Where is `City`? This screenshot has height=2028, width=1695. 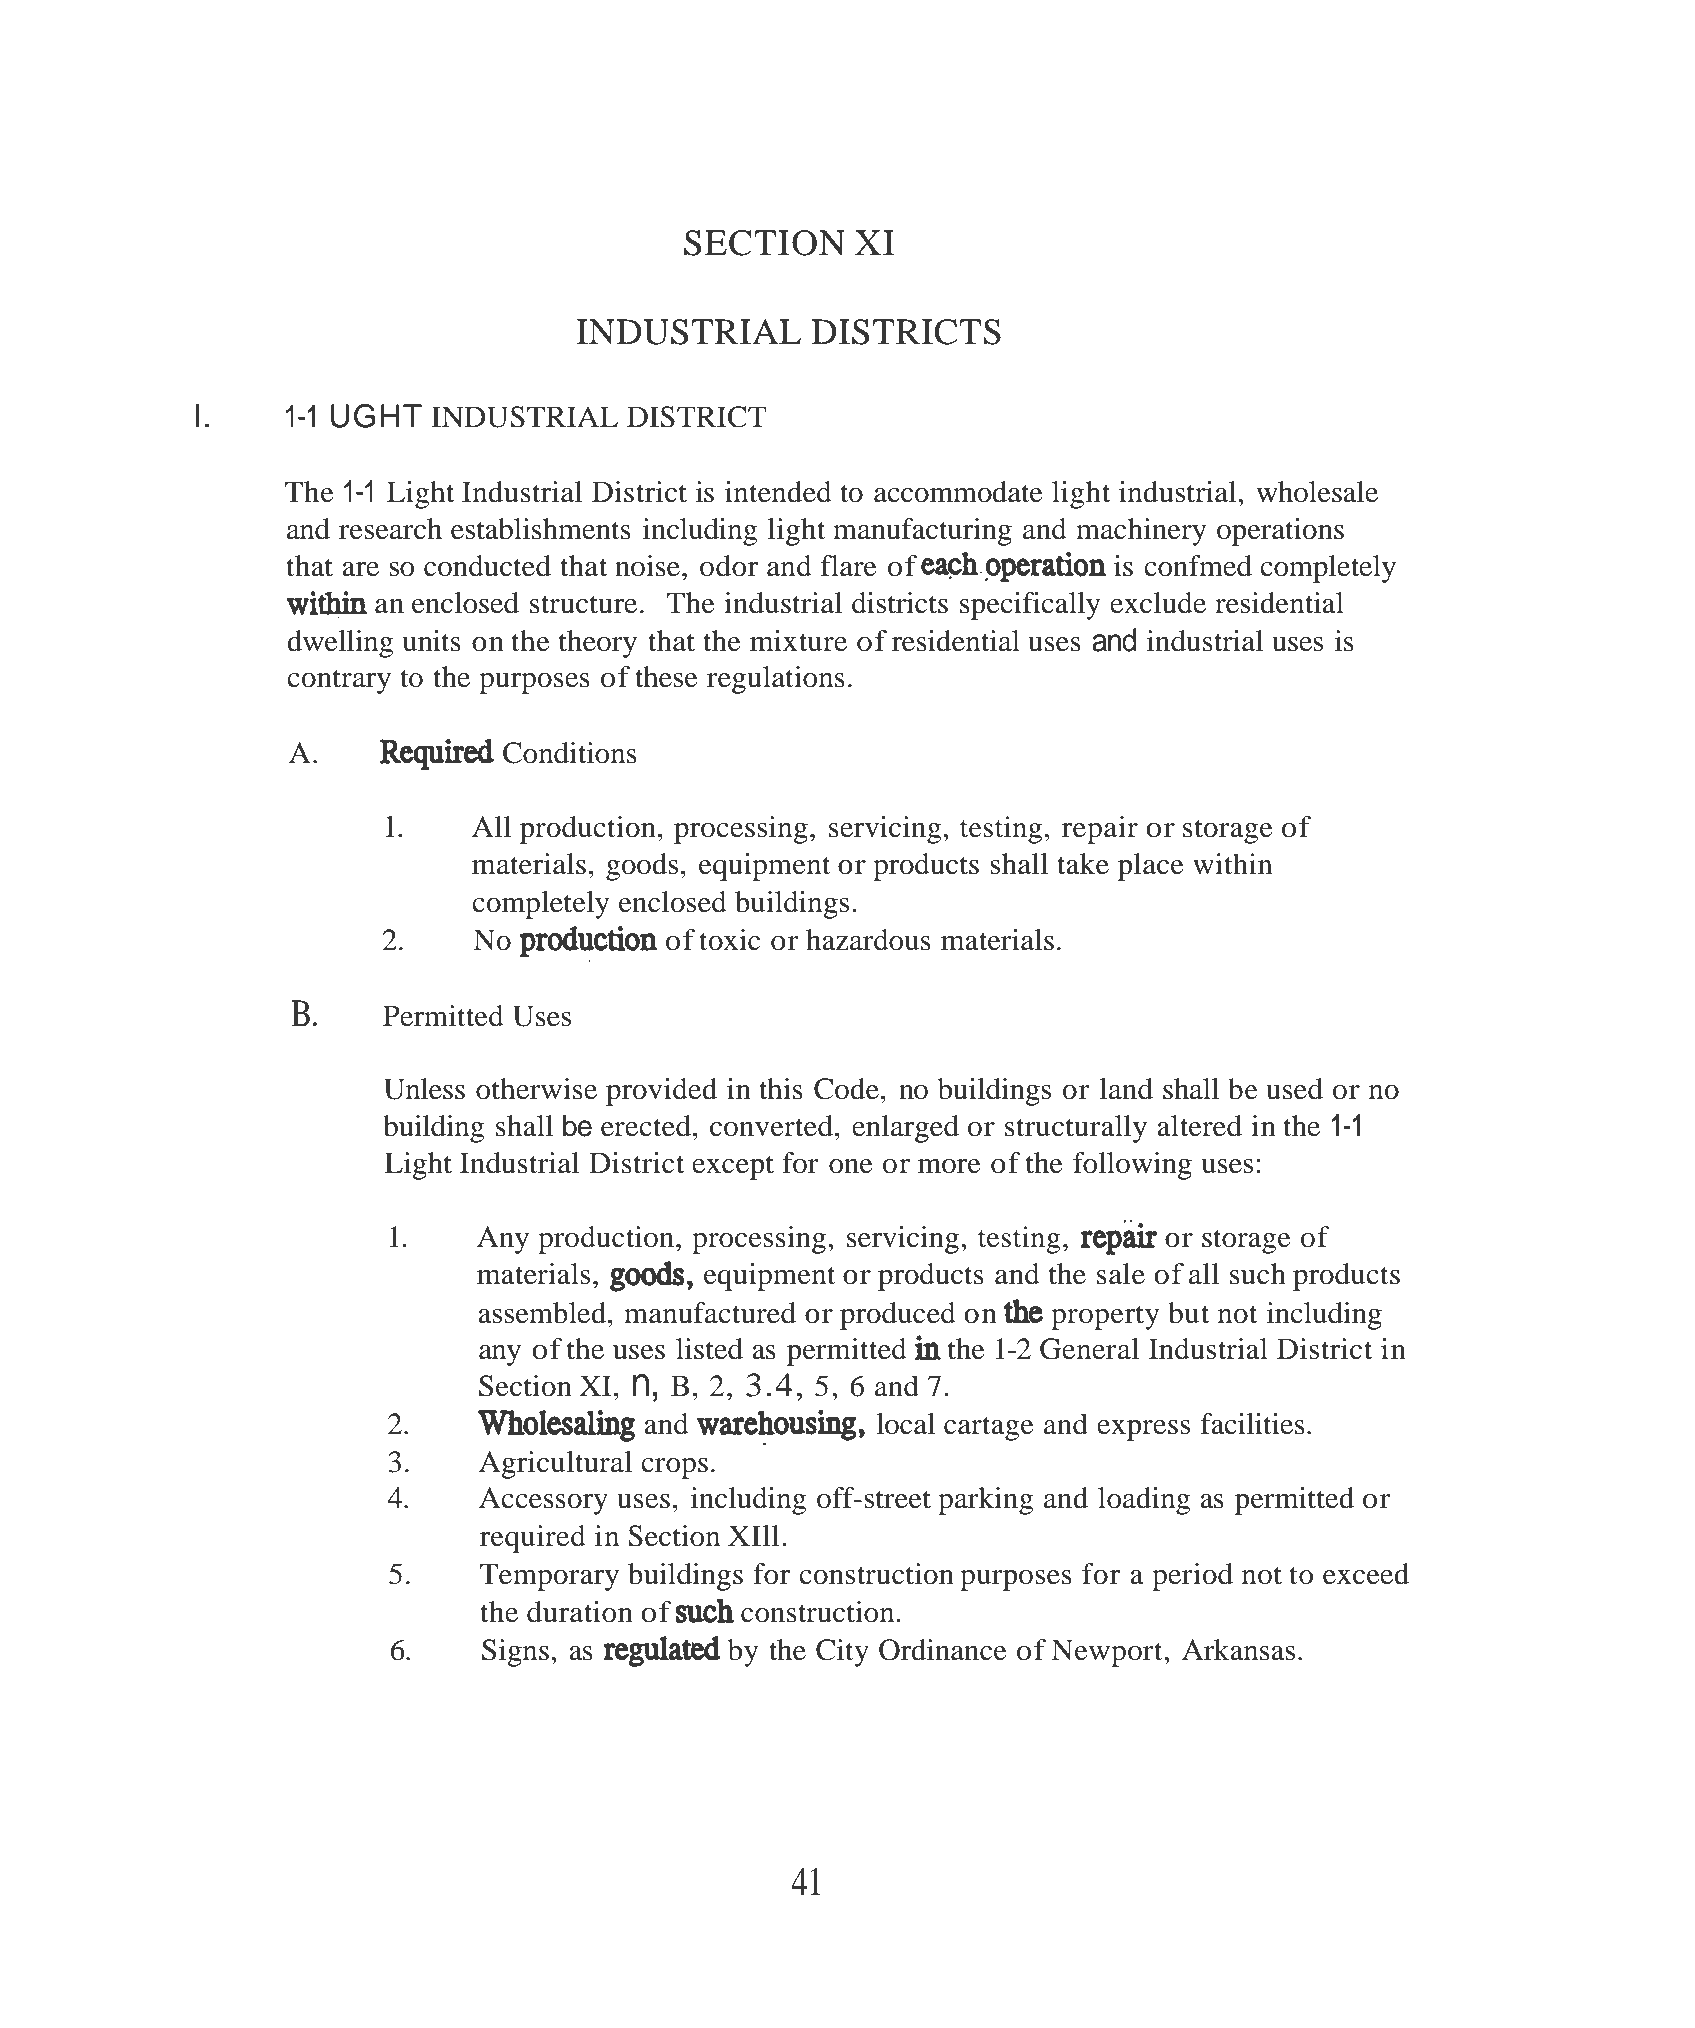 City is located at coordinates (842, 1653).
